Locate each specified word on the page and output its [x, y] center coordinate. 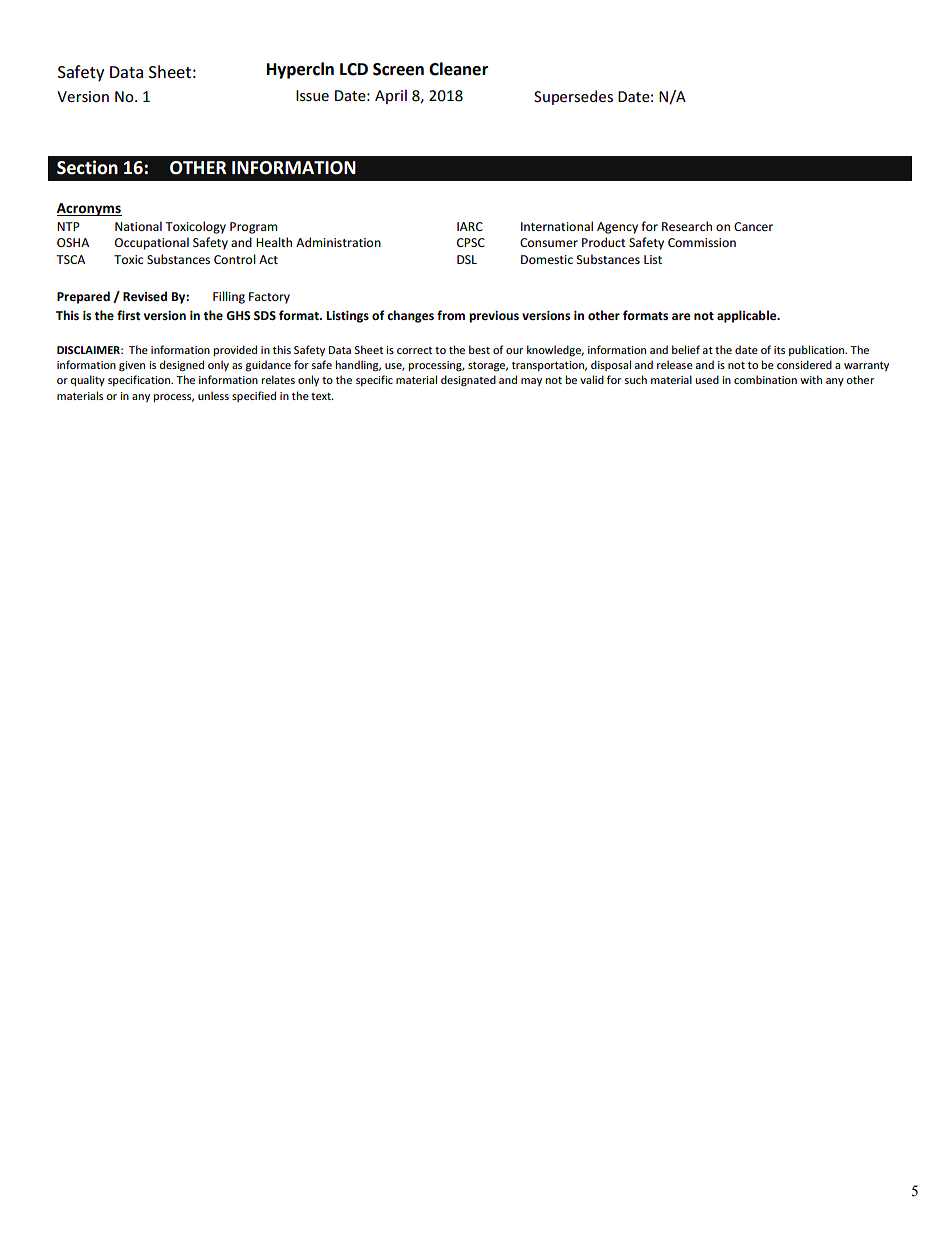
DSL [467, 259]
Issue [312, 95]
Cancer [753, 226]
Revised [145, 296]
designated [468, 381]
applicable [748, 316]
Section [87, 167]
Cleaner [458, 69]
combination [765, 379]
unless [213, 395]
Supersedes [573, 97]
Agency [617, 228]
